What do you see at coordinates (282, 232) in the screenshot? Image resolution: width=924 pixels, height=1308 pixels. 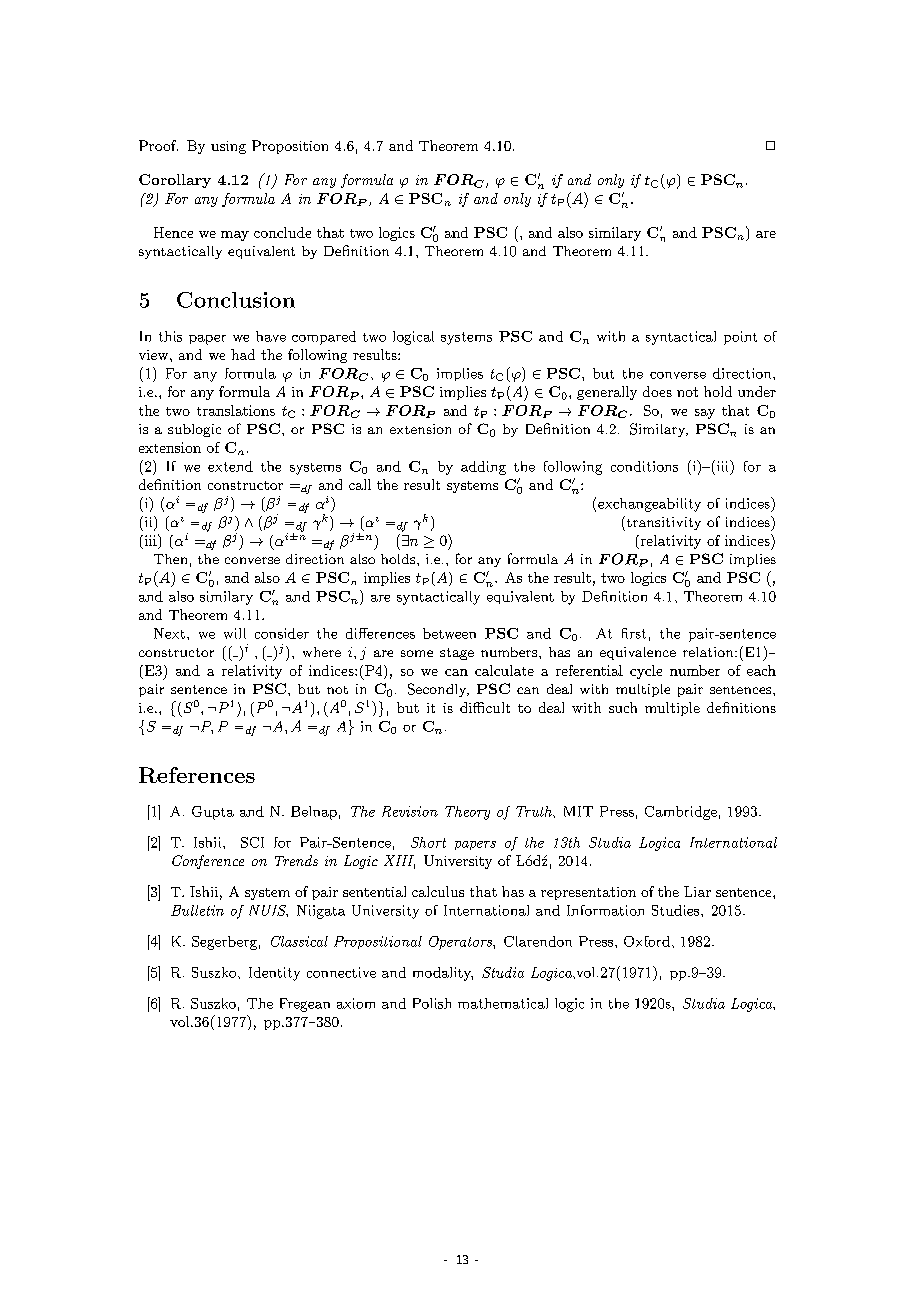 I see `conclude` at bounding box center [282, 232].
